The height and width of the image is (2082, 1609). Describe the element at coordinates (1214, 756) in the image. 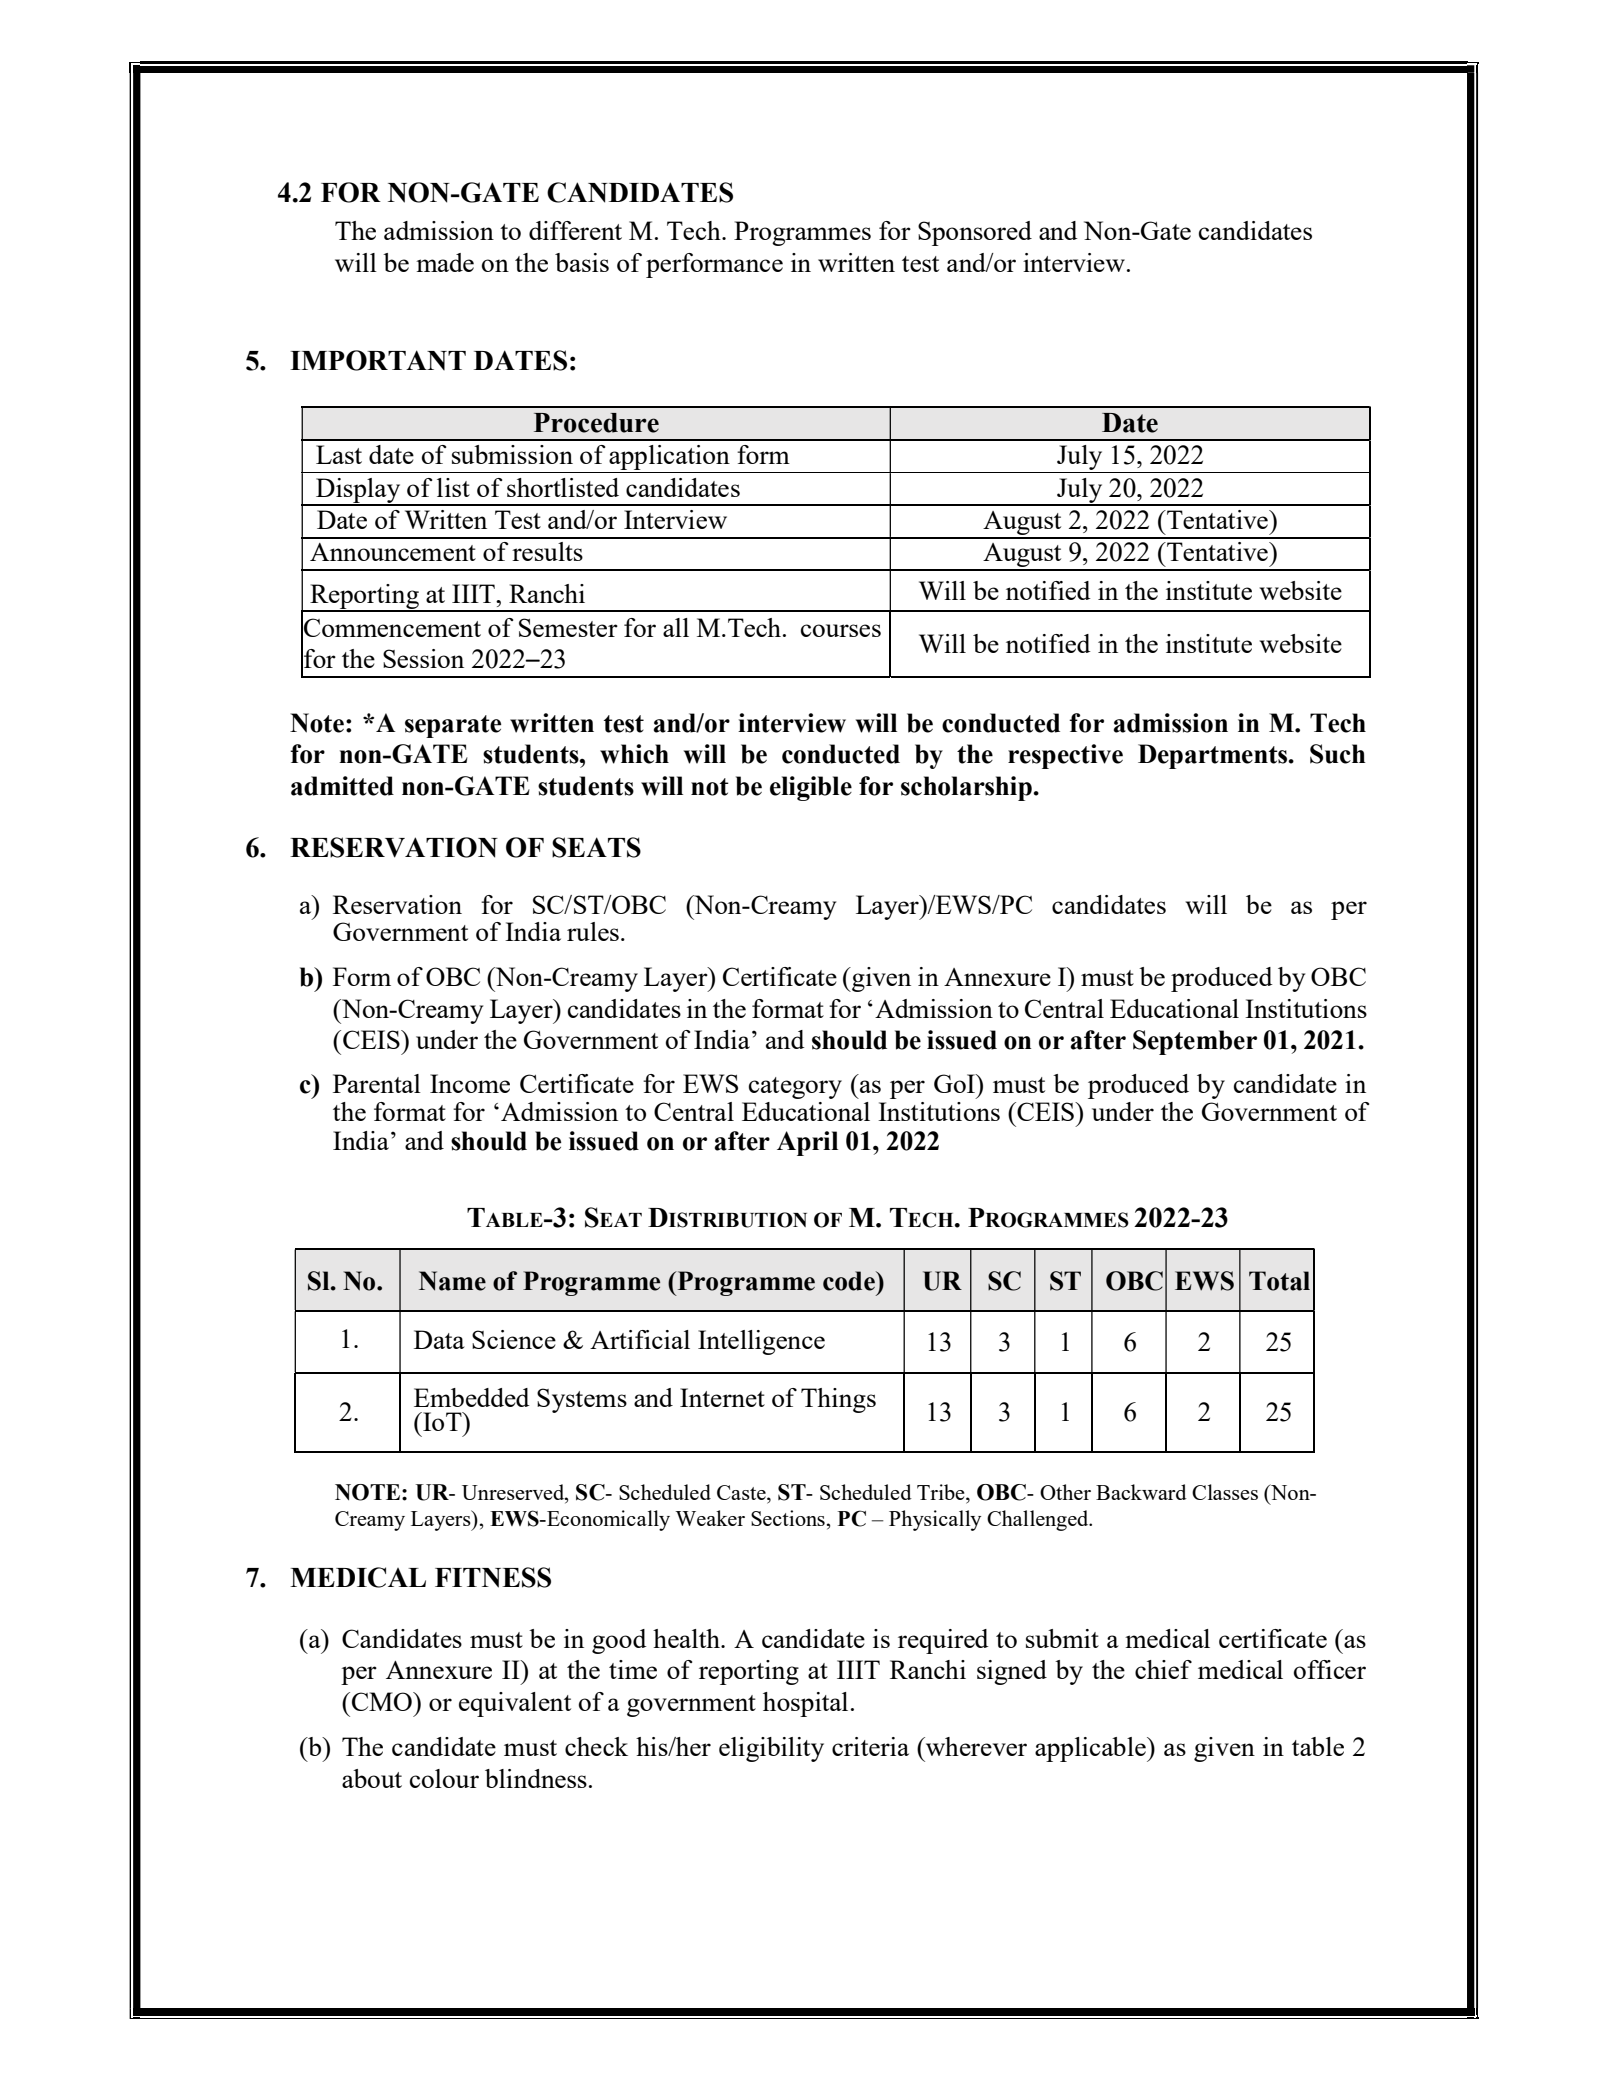

I see `Departments` at that location.
